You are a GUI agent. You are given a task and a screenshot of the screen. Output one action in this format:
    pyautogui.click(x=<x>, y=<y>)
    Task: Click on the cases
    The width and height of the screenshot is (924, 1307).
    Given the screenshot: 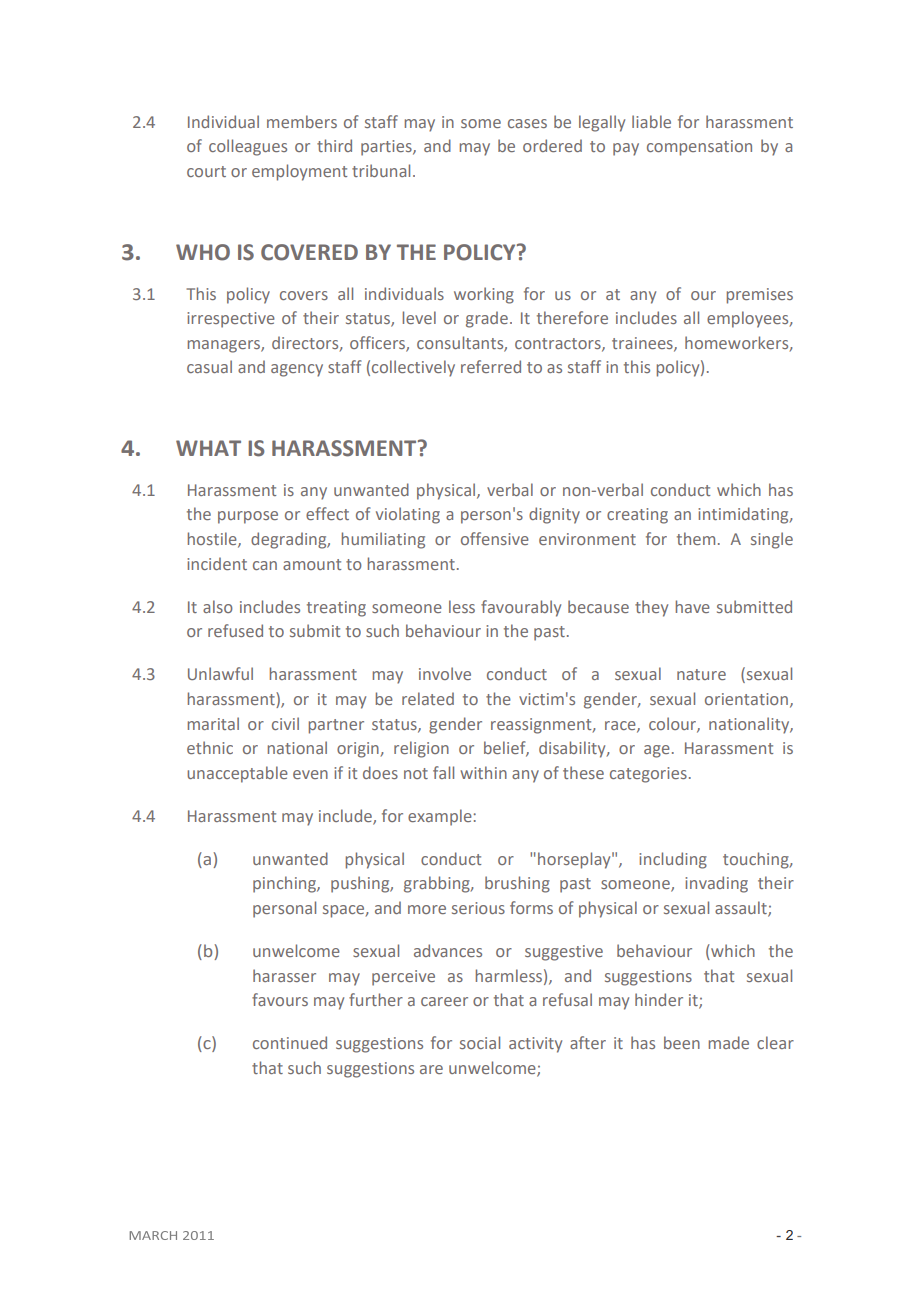 What is the action you would take?
    pyautogui.click(x=527, y=123)
